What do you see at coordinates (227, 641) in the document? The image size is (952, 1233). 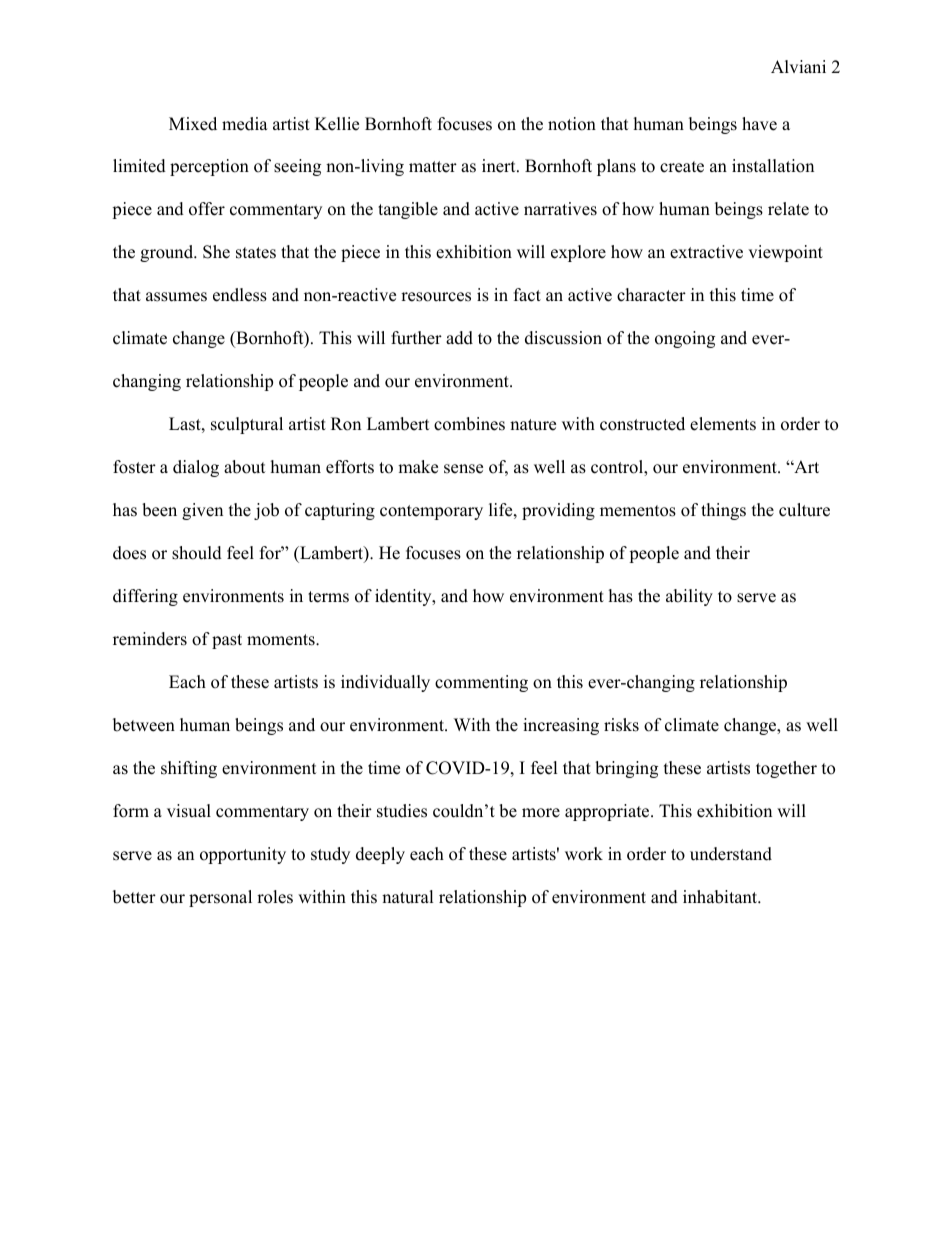 I see `past` at bounding box center [227, 641].
